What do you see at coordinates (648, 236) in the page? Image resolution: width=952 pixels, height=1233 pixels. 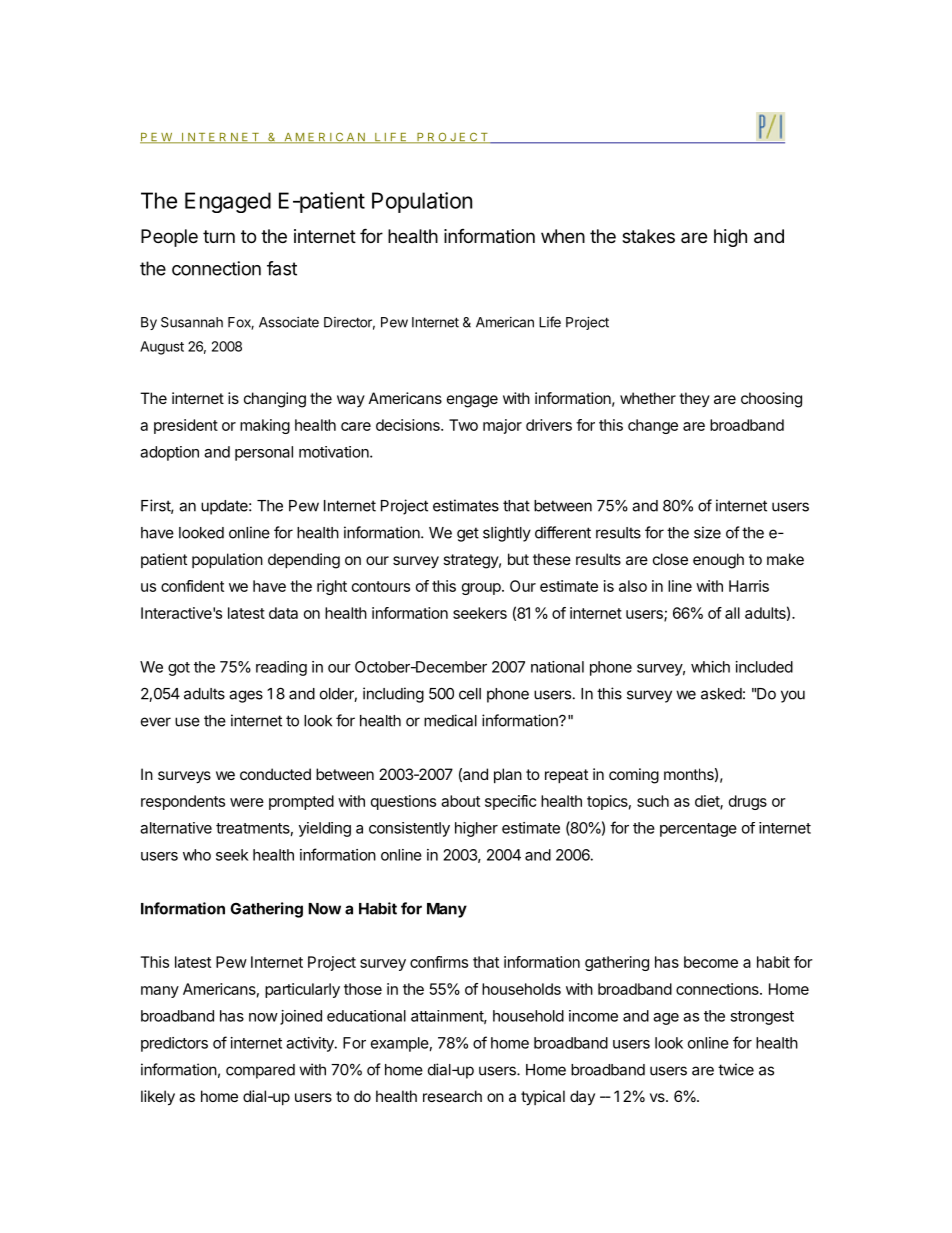 I see `stakes` at bounding box center [648, 236].
